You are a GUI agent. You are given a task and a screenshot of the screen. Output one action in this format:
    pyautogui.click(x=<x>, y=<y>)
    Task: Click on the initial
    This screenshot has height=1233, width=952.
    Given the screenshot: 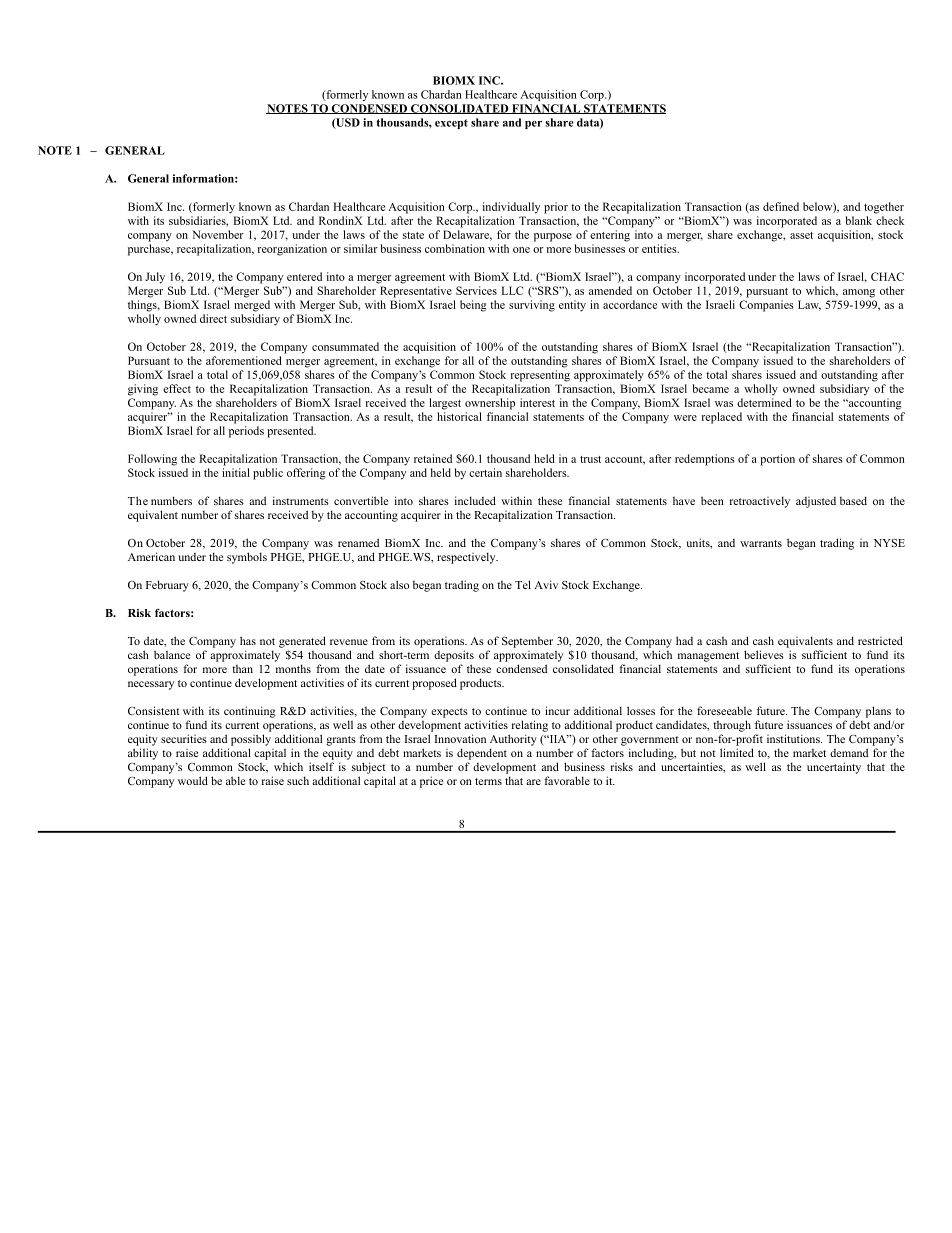 What is the action you would take?
    pyautogui.click(x=236, y=472)
